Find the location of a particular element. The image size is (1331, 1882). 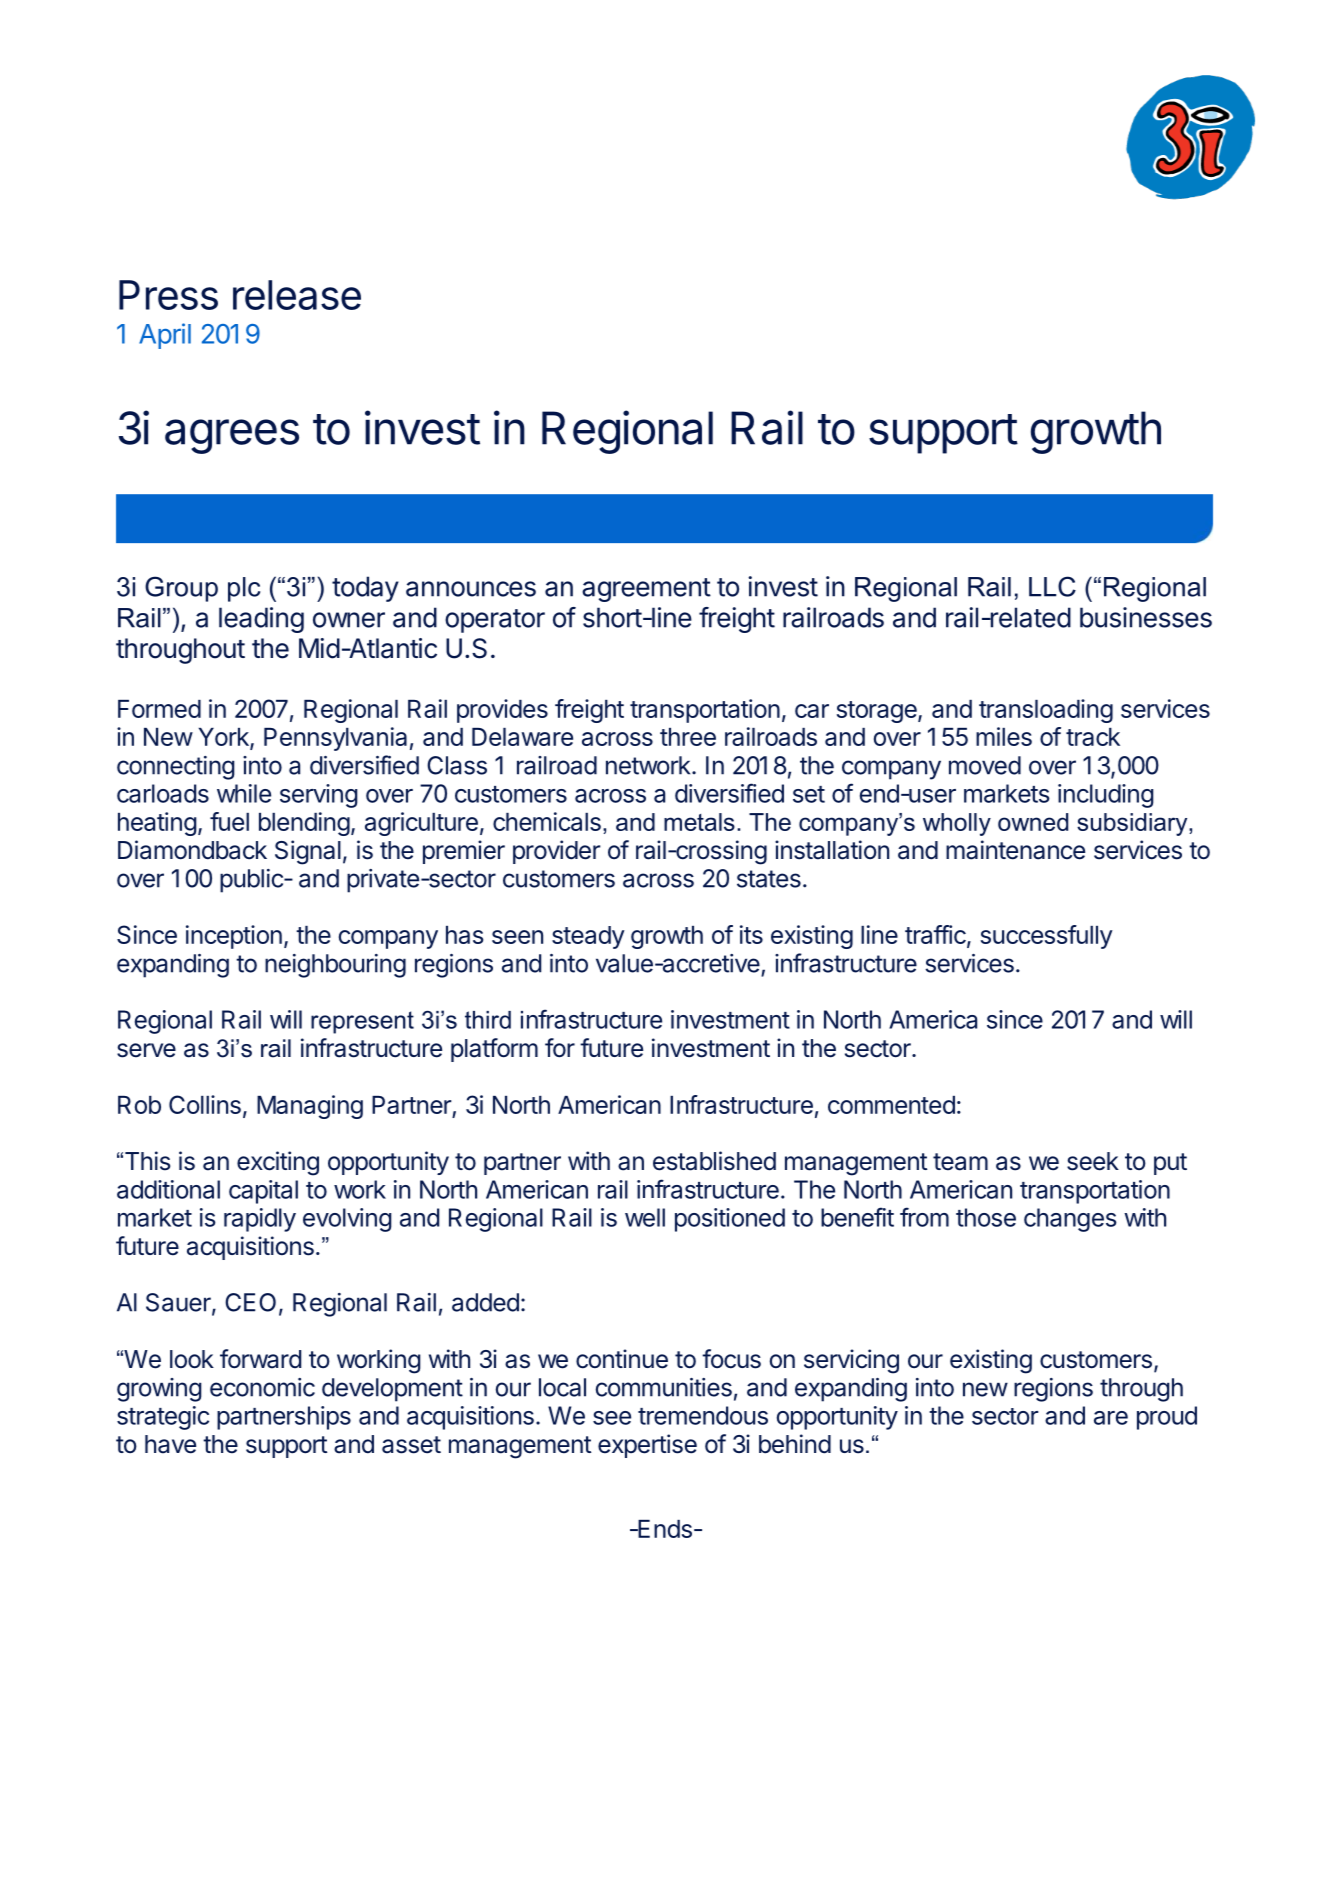

agrees is located at coordinates (232, 436).
